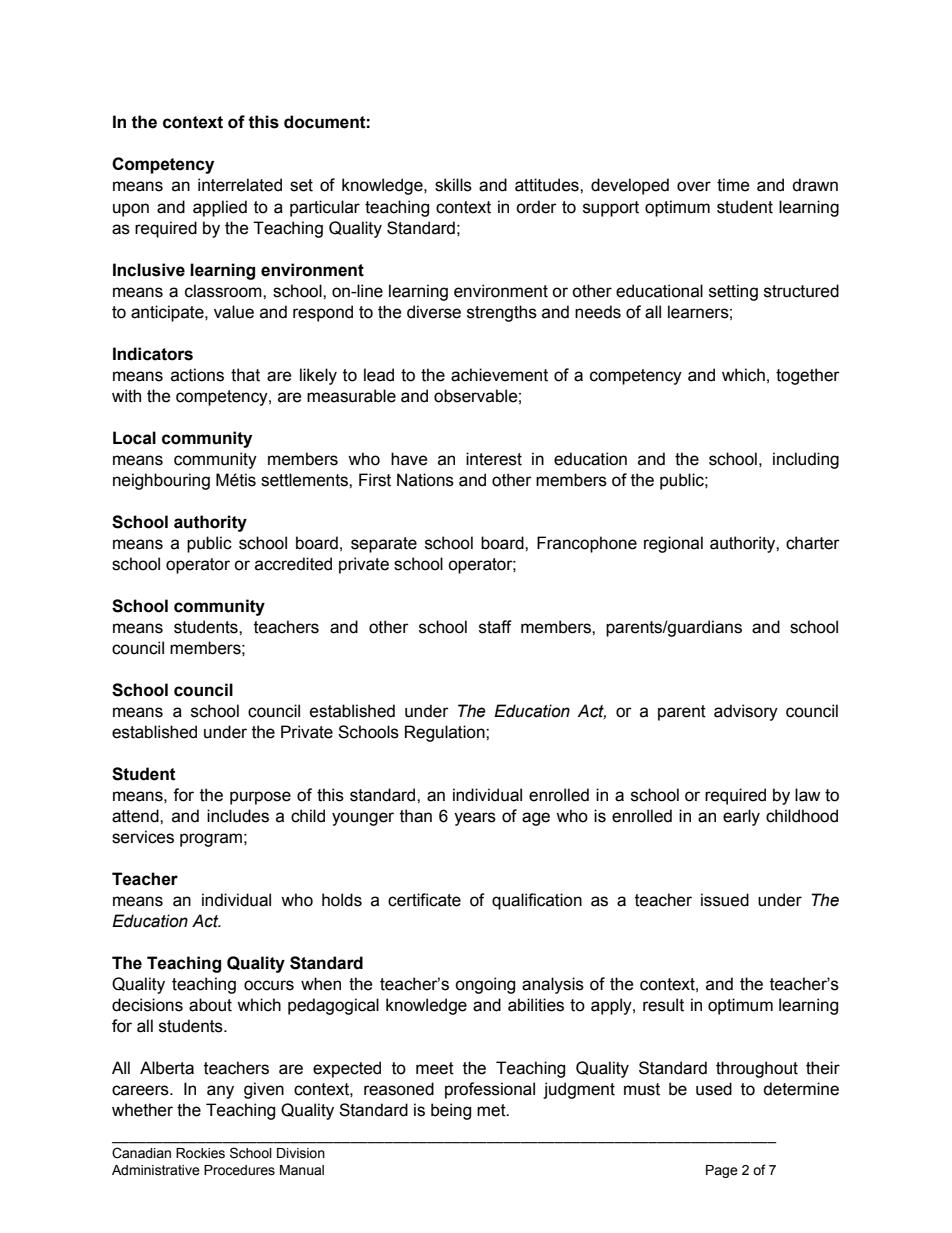  Describe the element at coordinates (746, 712) in the image. I see `advisory` at that location.
